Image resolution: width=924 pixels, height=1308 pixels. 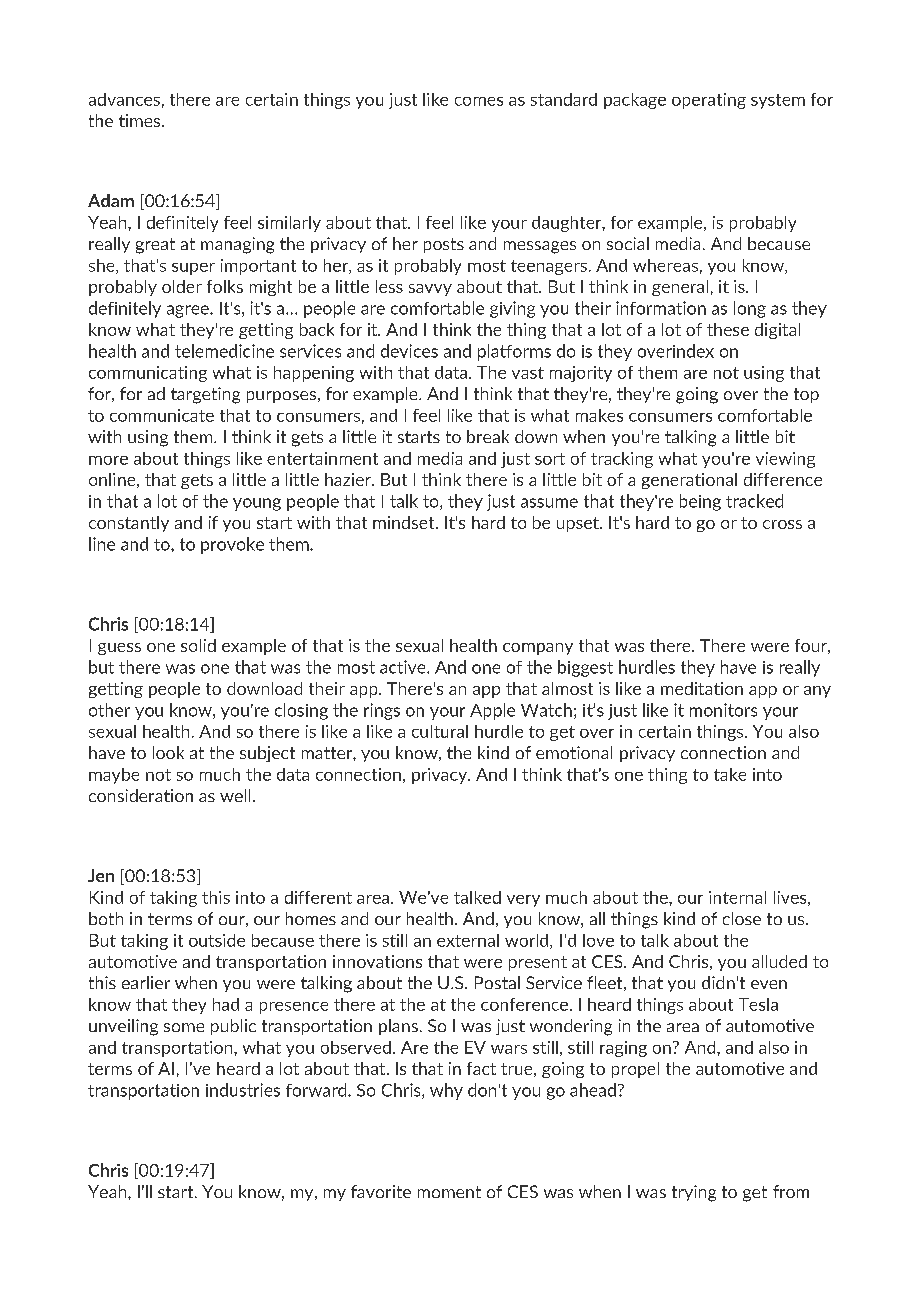 I want to click on take, so click(x=730, y=774).
